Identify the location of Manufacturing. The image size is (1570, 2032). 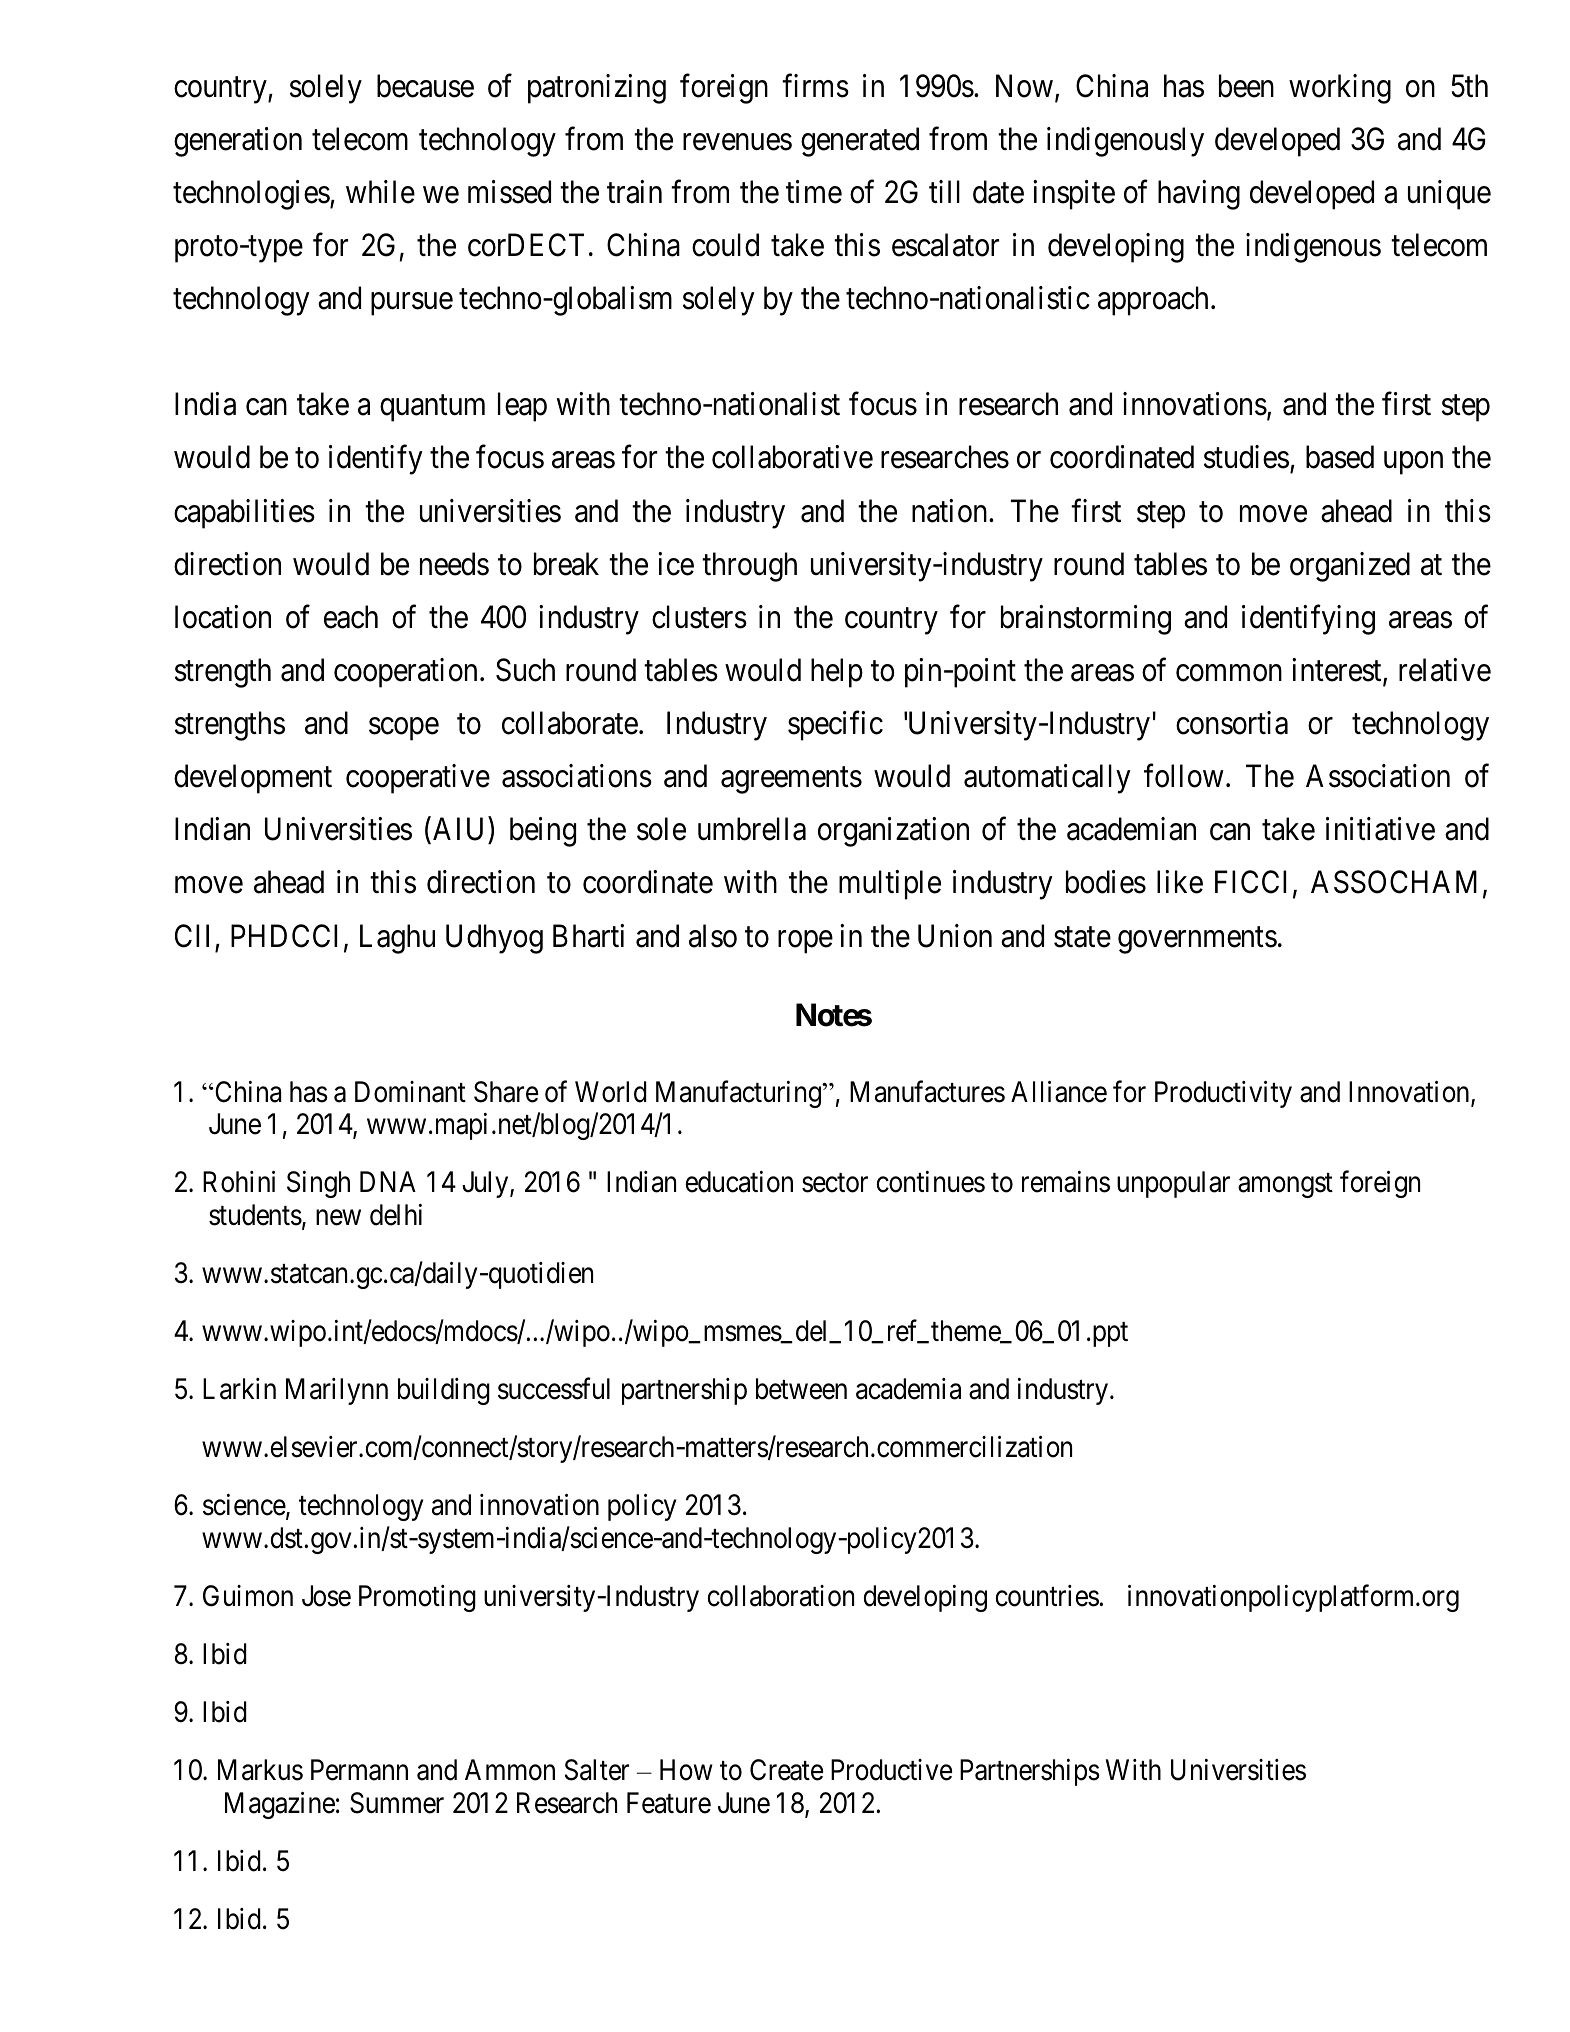
(739, 1094).
